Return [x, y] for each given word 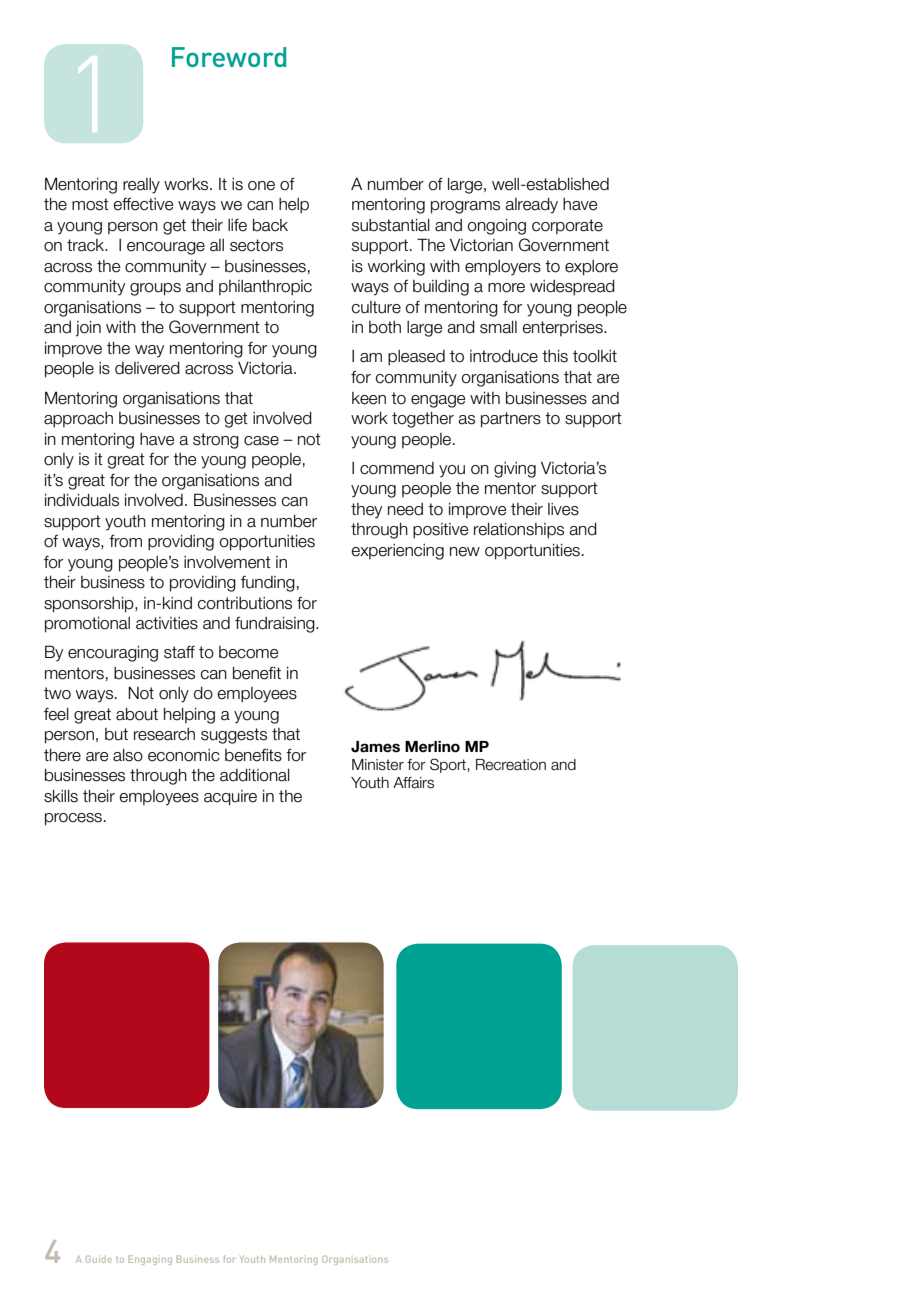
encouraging [113, 654]
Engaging [150, 1260]
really [141, 186]
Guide [99, 1259]
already [531, 206]
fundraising [276, 625]
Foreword [229, 57]
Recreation [511, 765]
